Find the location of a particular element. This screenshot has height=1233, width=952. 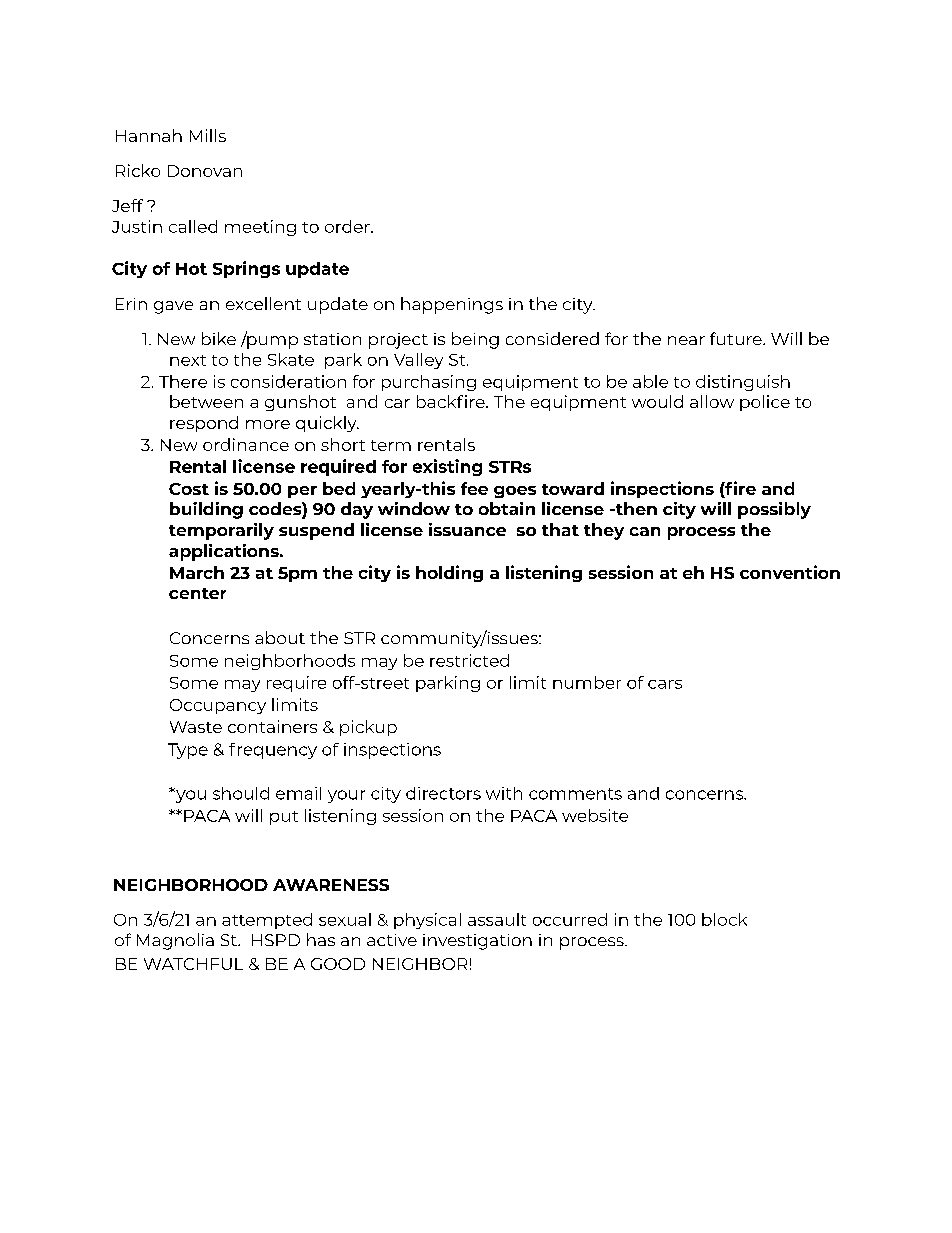

directors is located at coordinates (443, 793).
